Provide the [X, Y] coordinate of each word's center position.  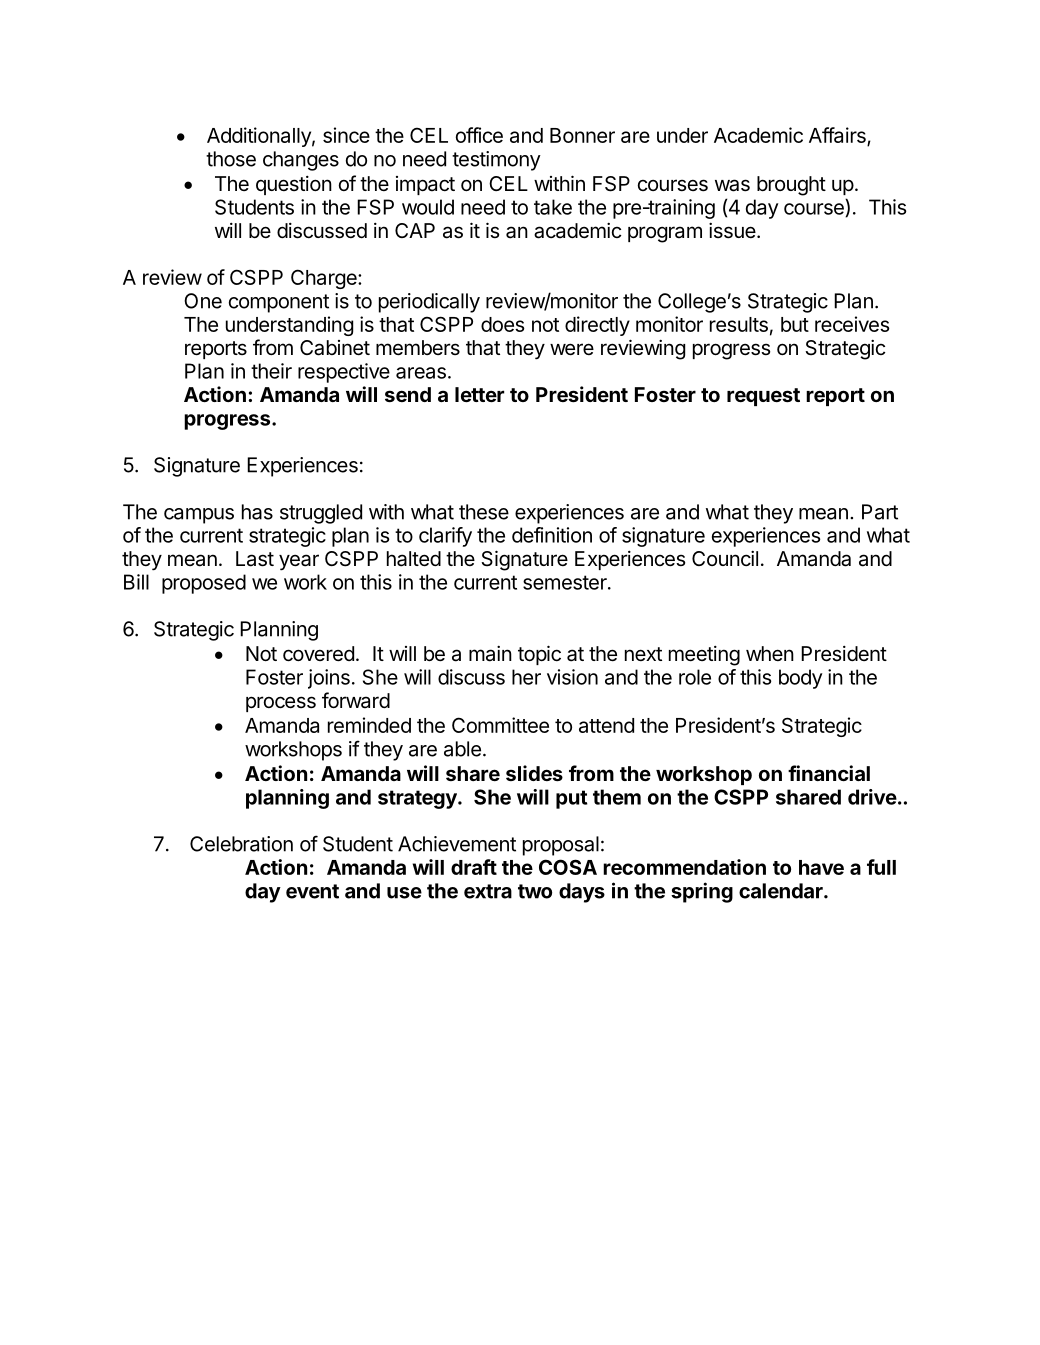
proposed [204, 584]
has [257, 512]
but [795, 324]
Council [725, 558]
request [763, 397]
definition [552, 535]
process [281, 704]
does [503, 324]
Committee [500, 725]
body [800, 679]
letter [479, 394]
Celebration [241, 844]
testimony [496, 161]
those [231, 159]
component [279, 303]
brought [791, 186]
